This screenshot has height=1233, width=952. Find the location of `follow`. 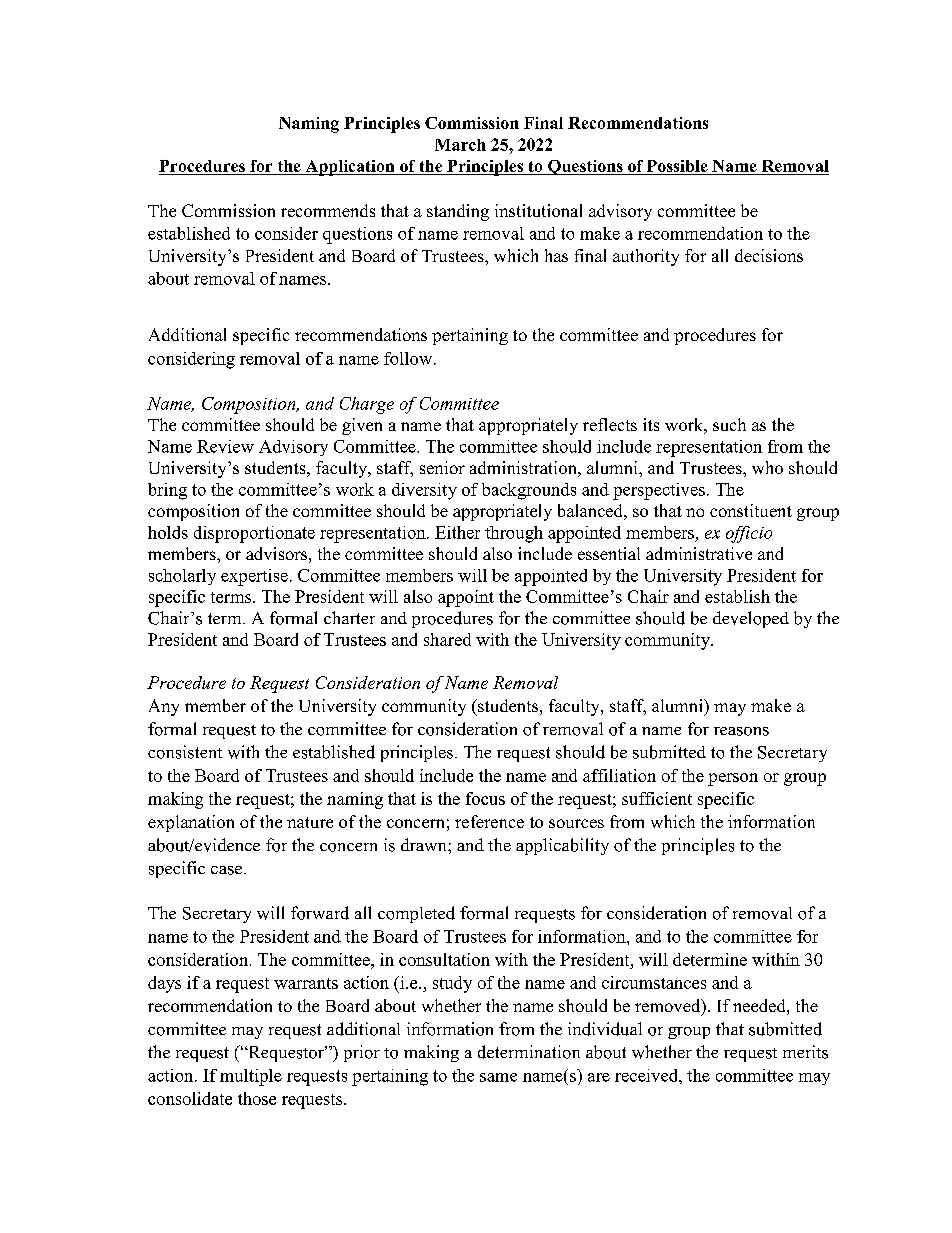

follow is located at coordinates (409, 358).
